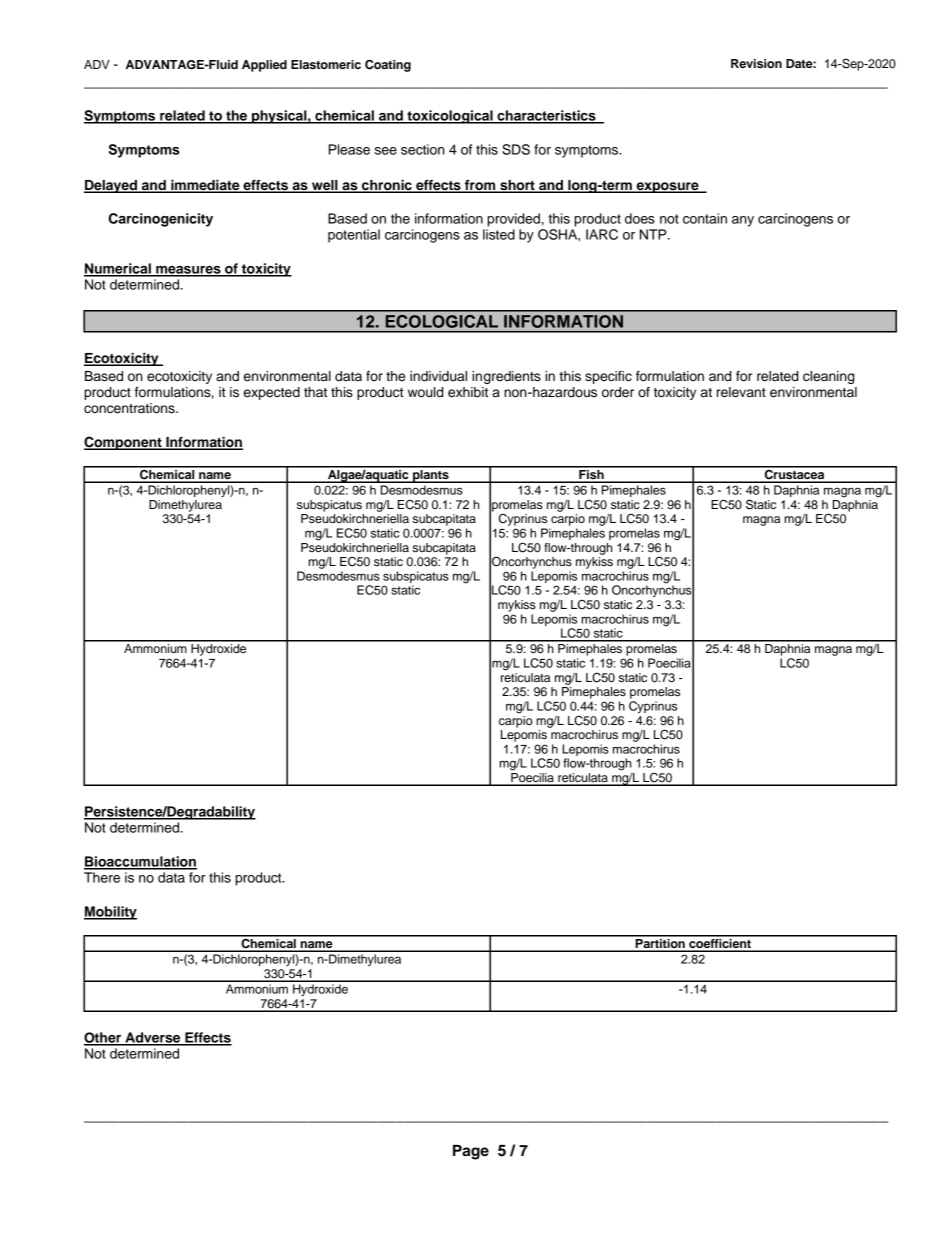 This page has width=952, height=1233. What do you see at coordinates (264, 66) in the page?
I see `Applied` at bounding box center [264, 66].
